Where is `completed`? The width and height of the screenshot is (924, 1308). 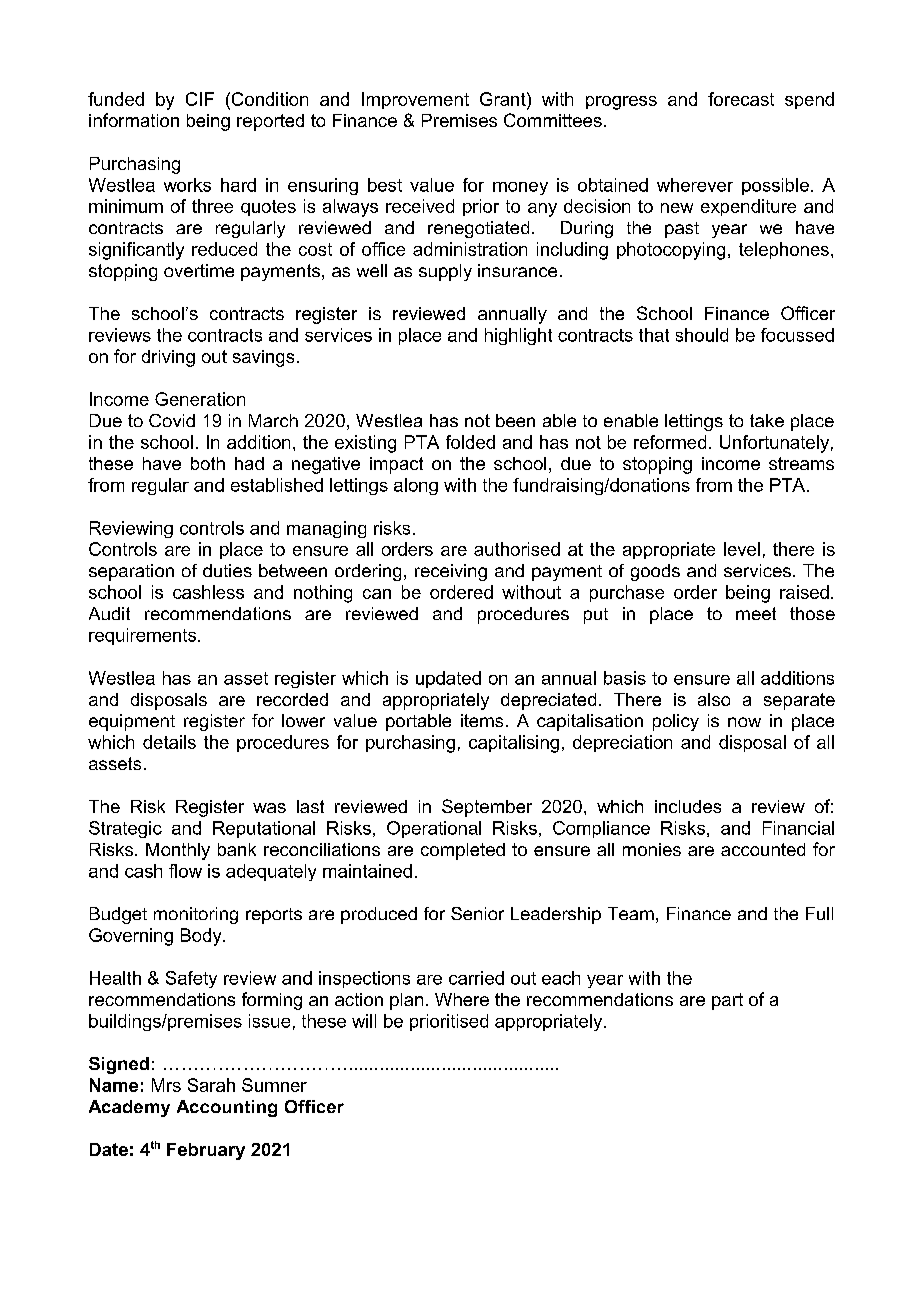 completed is located at coordinates (463, 851).
